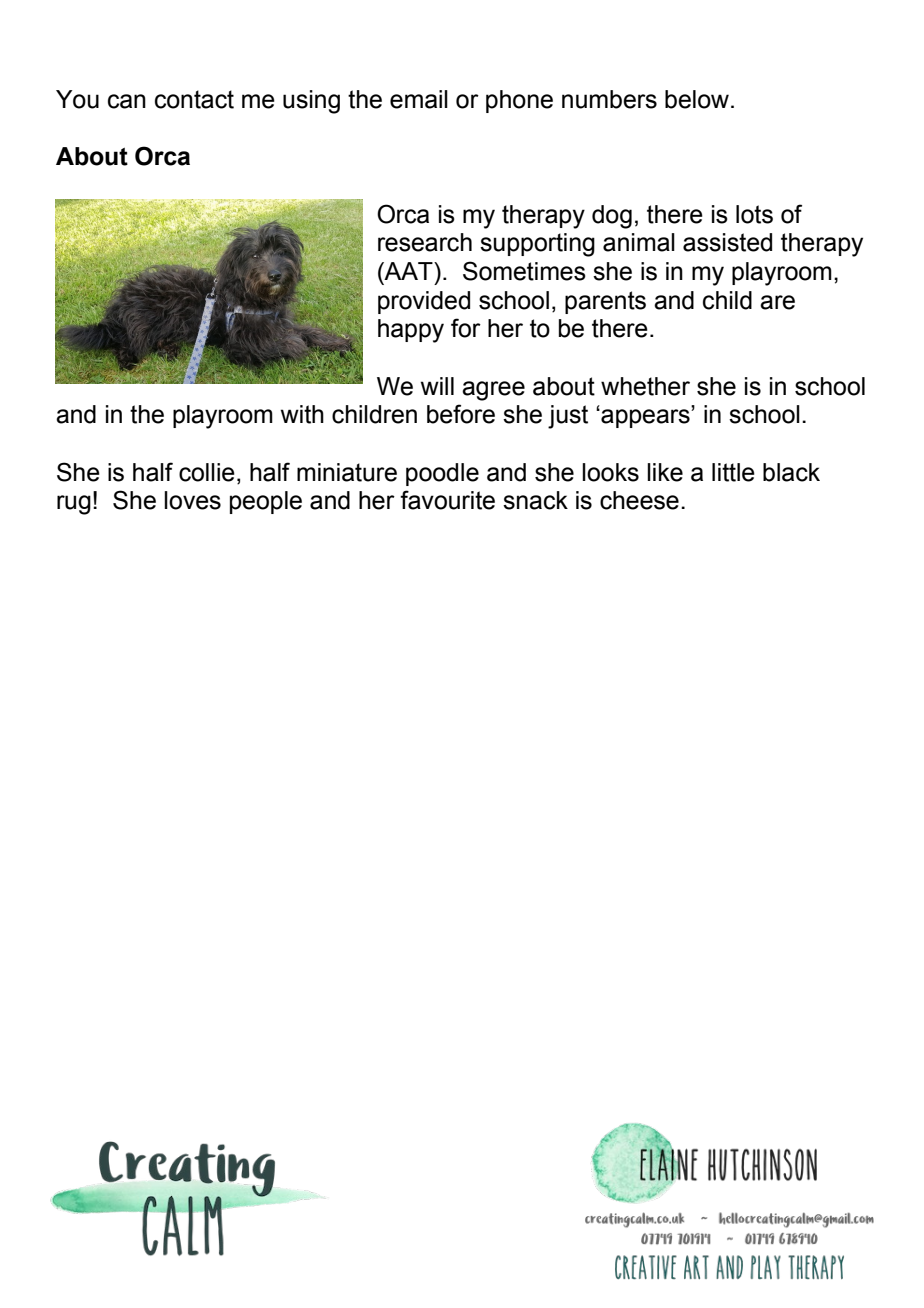 Image resolution: width=924 pixels, height=1308 pixels. What do you see at coordinates (698, 99) in the document?
I see `below` at bounding box center [698, 99].
